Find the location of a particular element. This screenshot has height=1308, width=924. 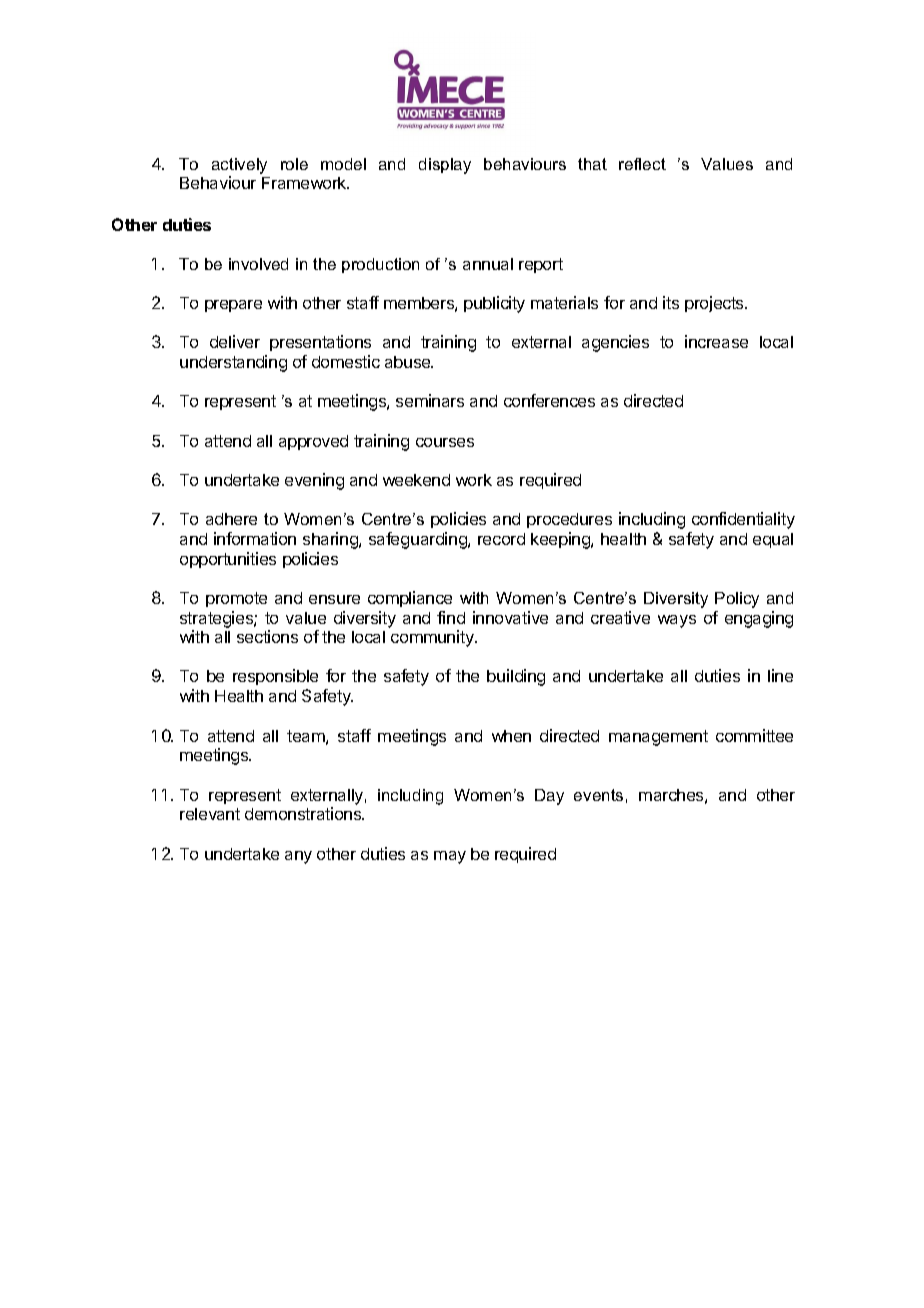

any is located at coordinates (298, 857).
